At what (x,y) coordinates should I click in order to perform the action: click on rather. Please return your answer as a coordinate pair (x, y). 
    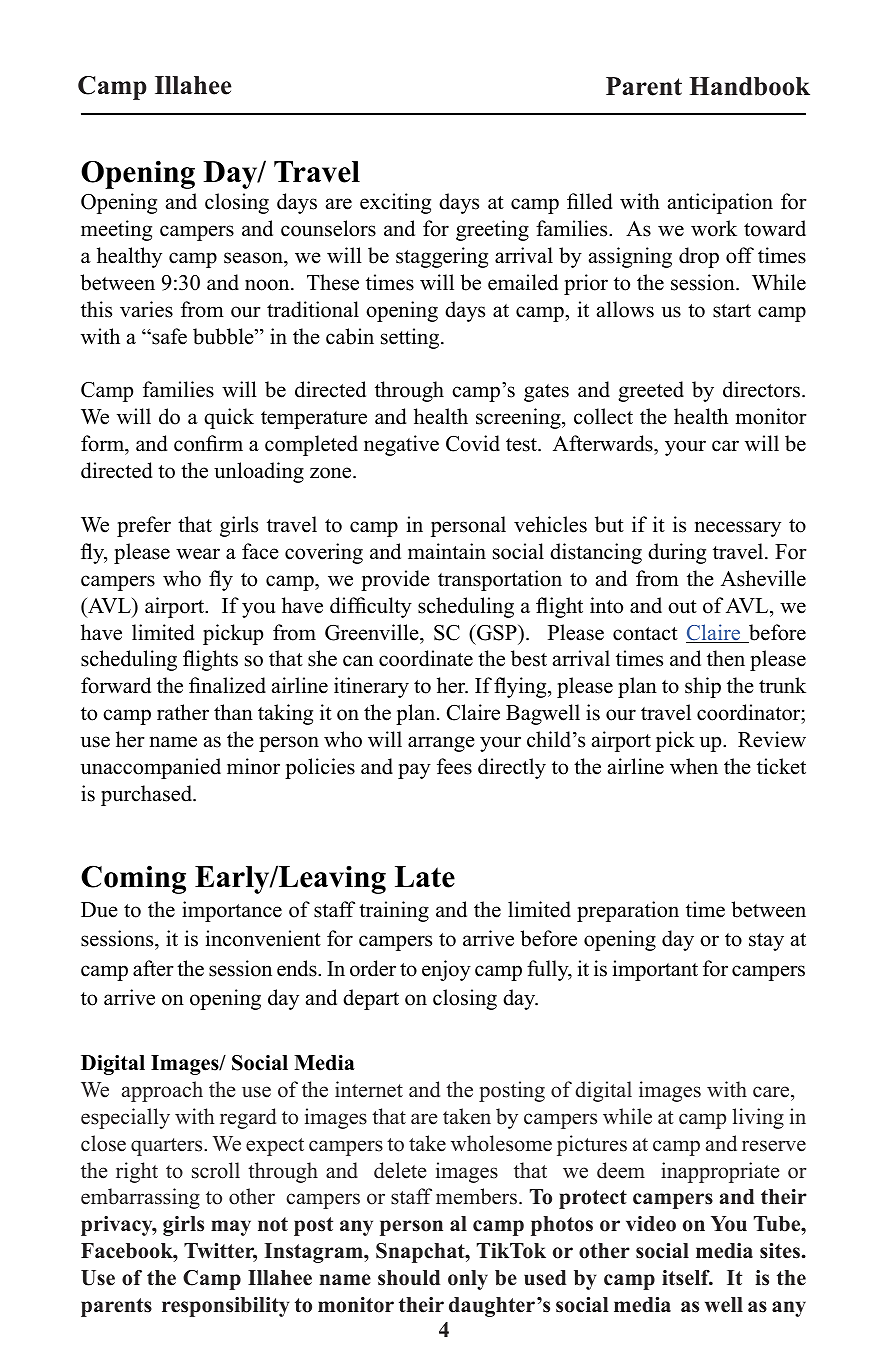
    Looking at the image, I should click on (183, 712).
